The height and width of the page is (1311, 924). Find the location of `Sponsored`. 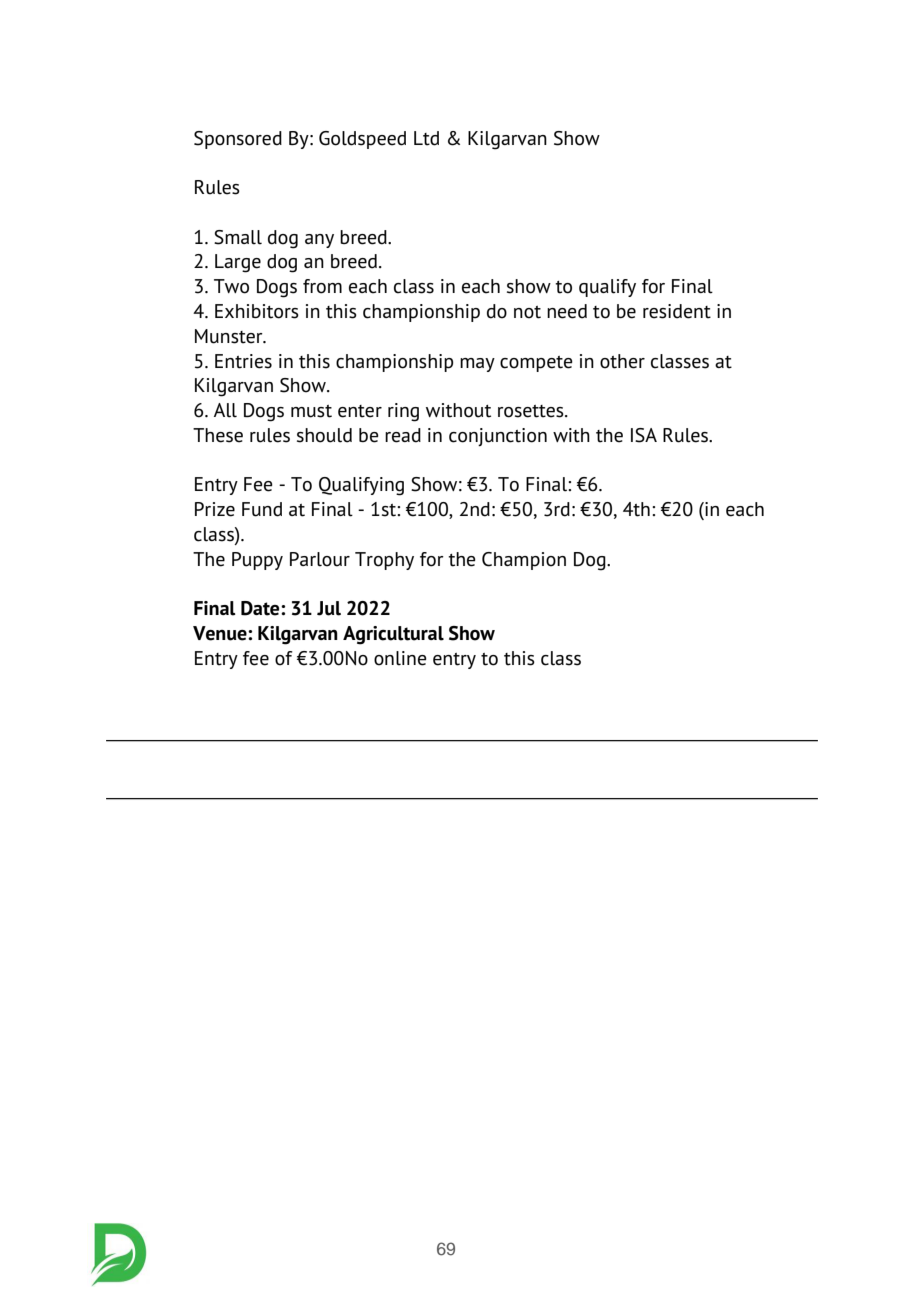

Sponsored is located at coordinates (238, 140).
